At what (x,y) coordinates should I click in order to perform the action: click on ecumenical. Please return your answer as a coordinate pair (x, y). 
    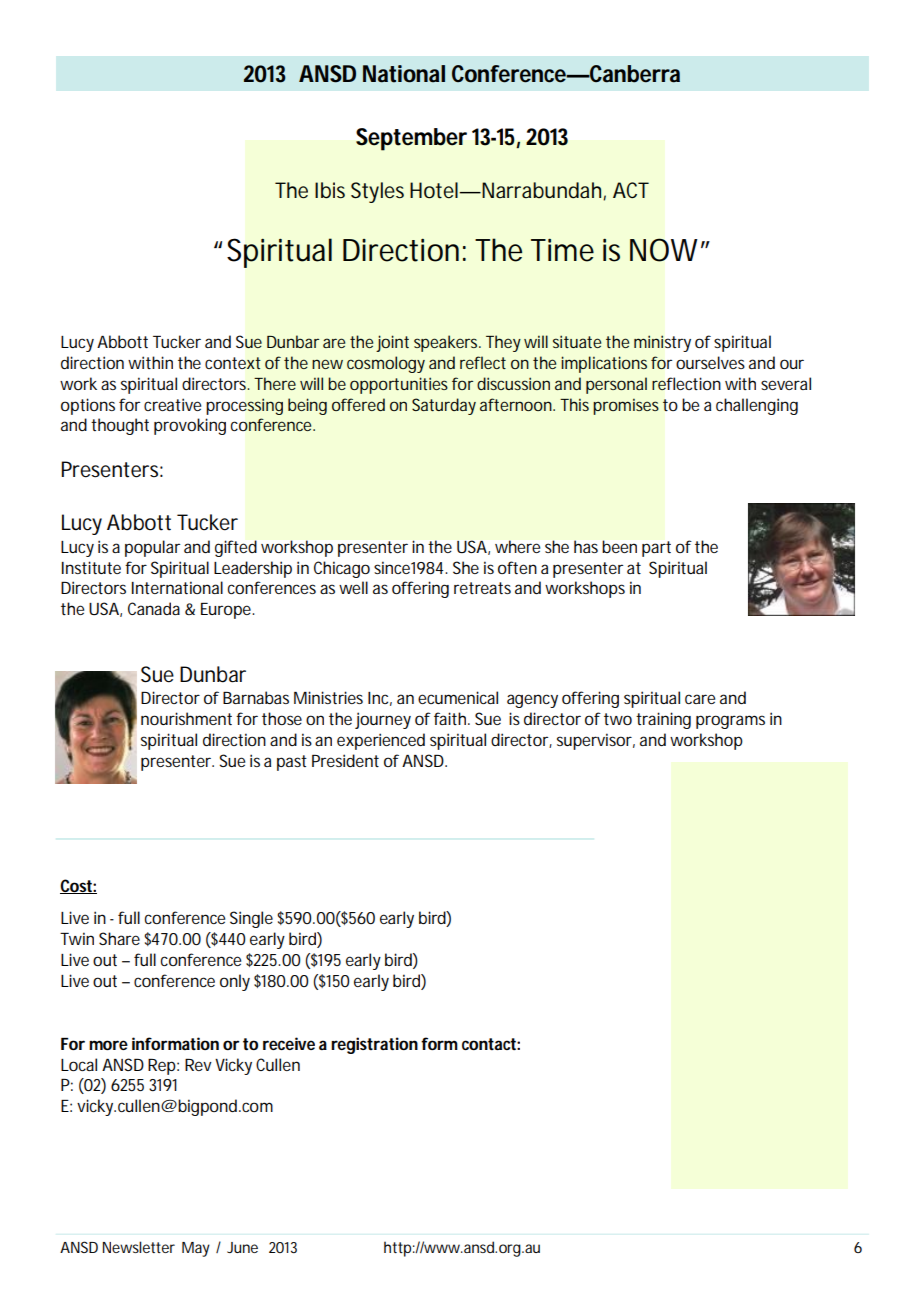
    Looking at the image, I should click on (458, 697).
